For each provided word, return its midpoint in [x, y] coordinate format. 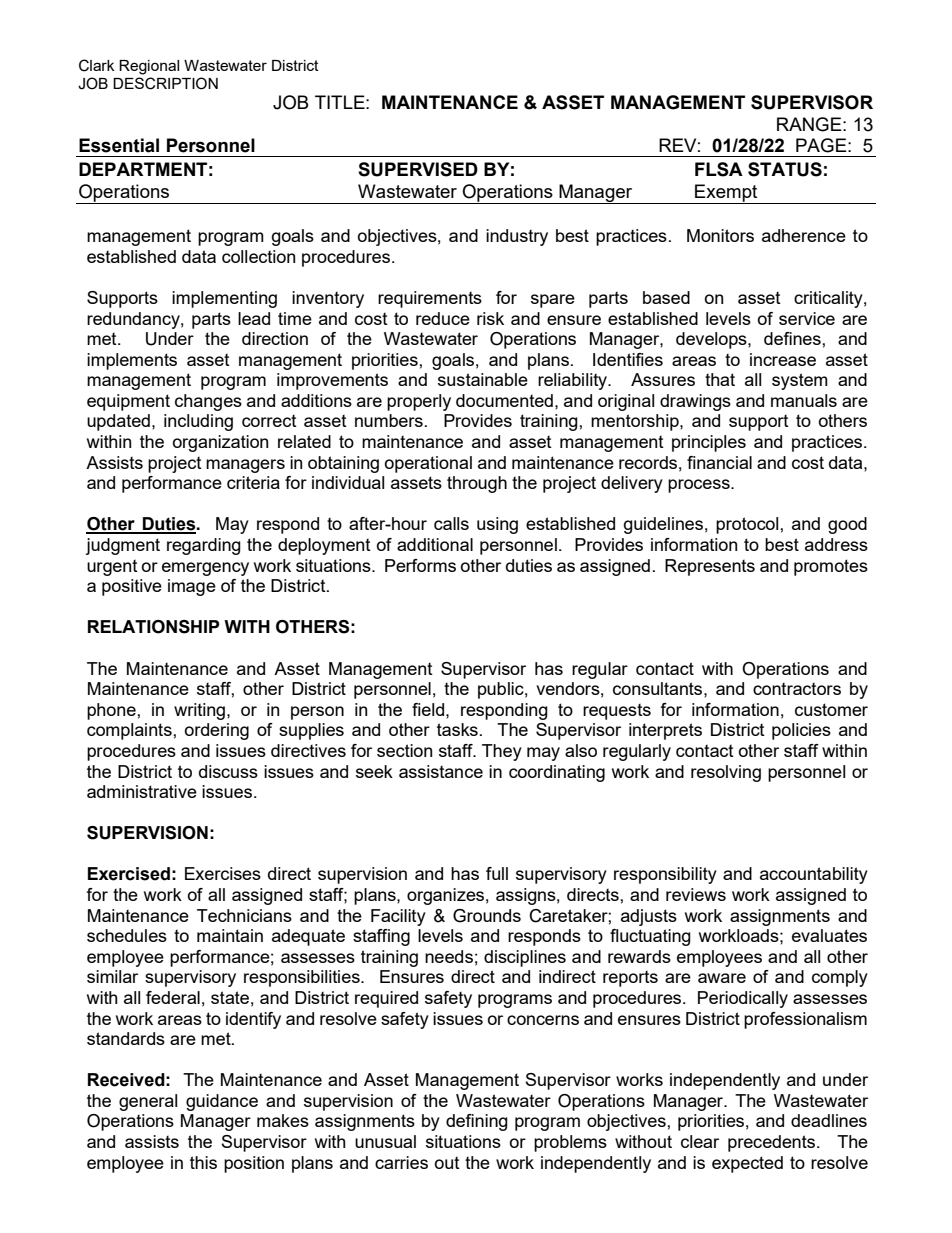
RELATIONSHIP [154, 627]
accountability [814, 875]
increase [783, 359]
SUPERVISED [418, 169]
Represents [710, 567]
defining [477, 1122]
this [203, 1162]
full [497, 873]
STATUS [785, 169]
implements [132, 361]
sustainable [483, 379]
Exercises [223, 873]
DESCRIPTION [165, 83]
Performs [420, 565]
